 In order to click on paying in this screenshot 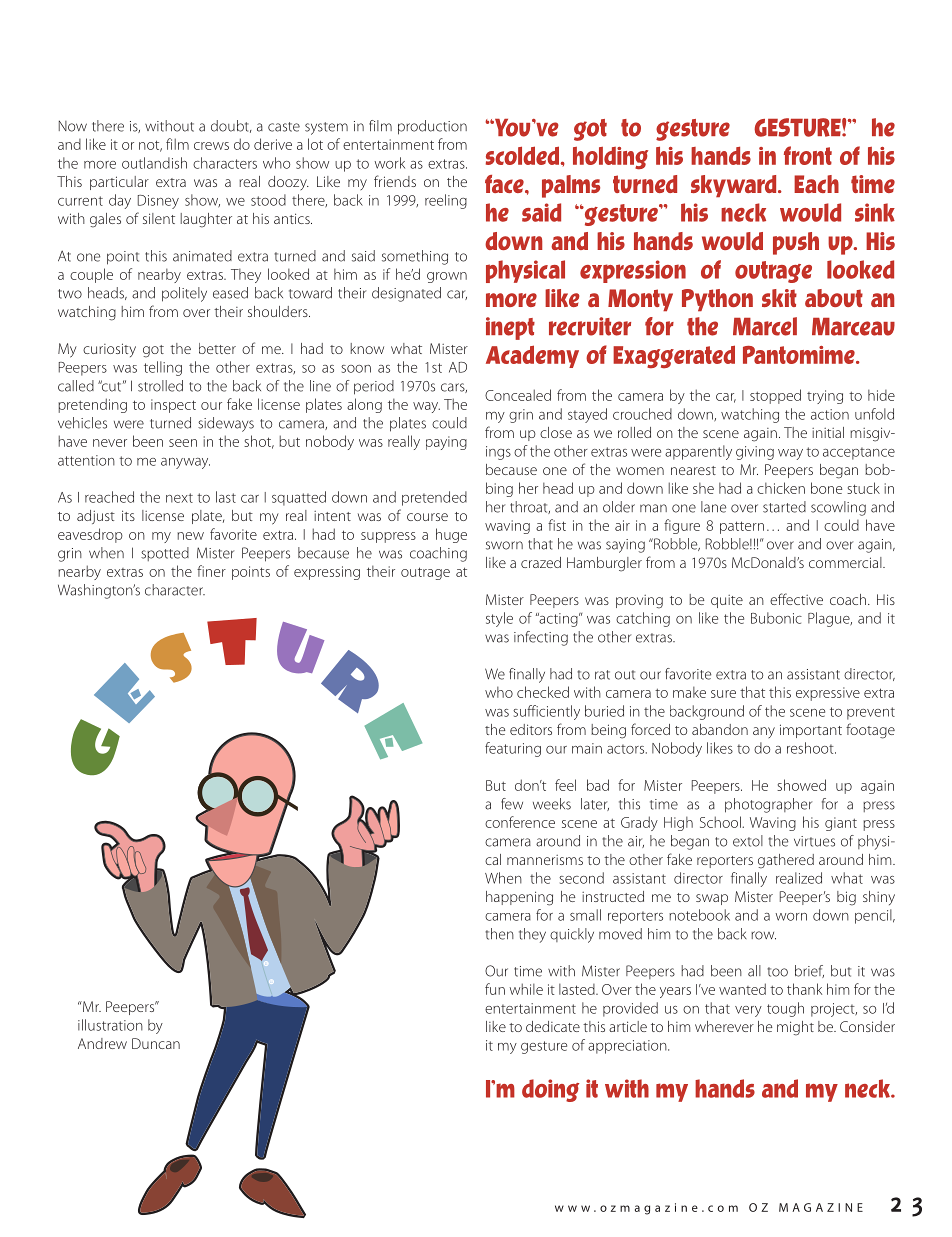, I will do `click(446, 443)`.
